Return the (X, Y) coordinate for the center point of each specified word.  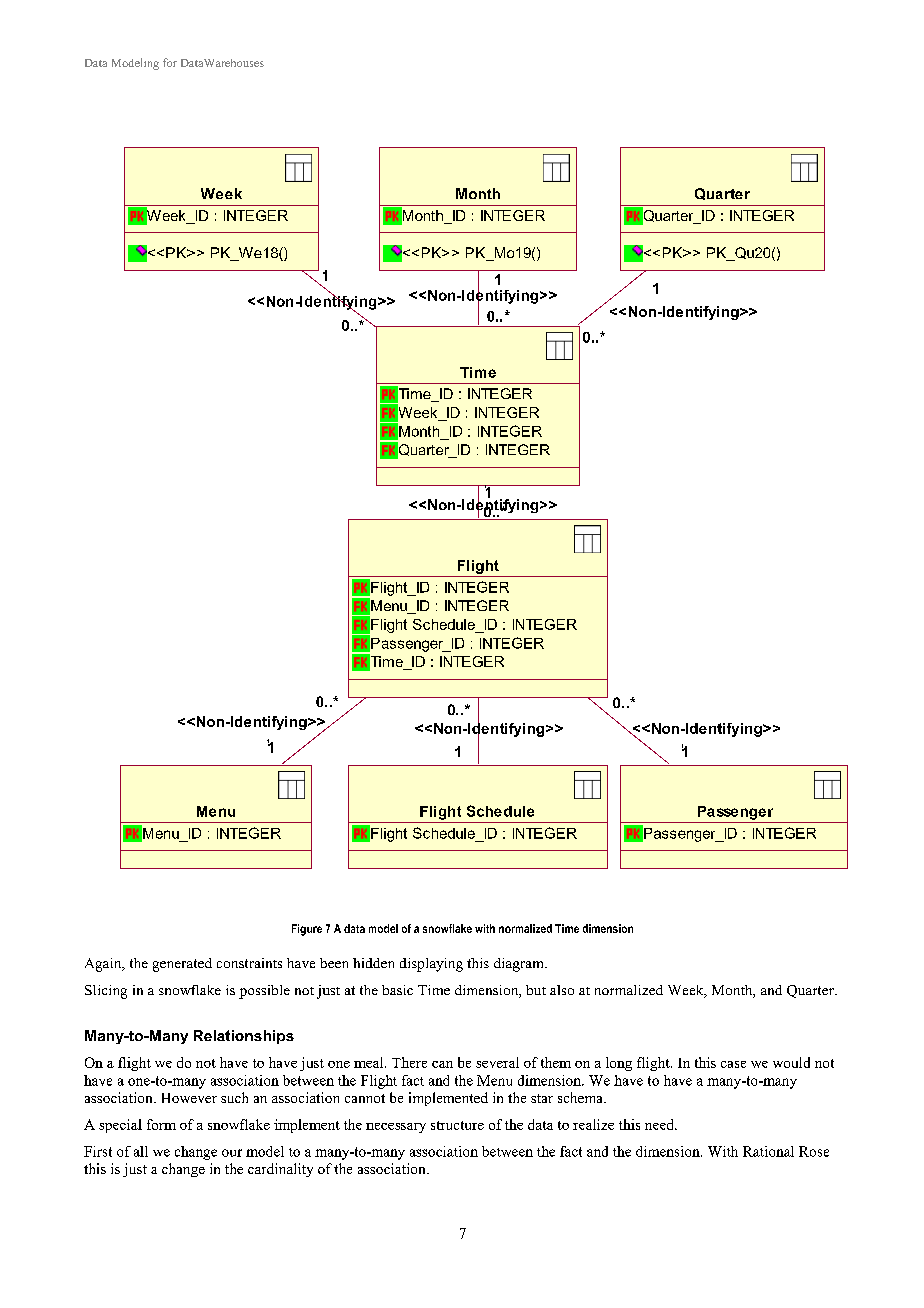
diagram (520, 965)
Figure (307, 930)
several (497, 1062)
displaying (431, 965)
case (733, 1064)
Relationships (244, 1037)
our (232, 1153)
